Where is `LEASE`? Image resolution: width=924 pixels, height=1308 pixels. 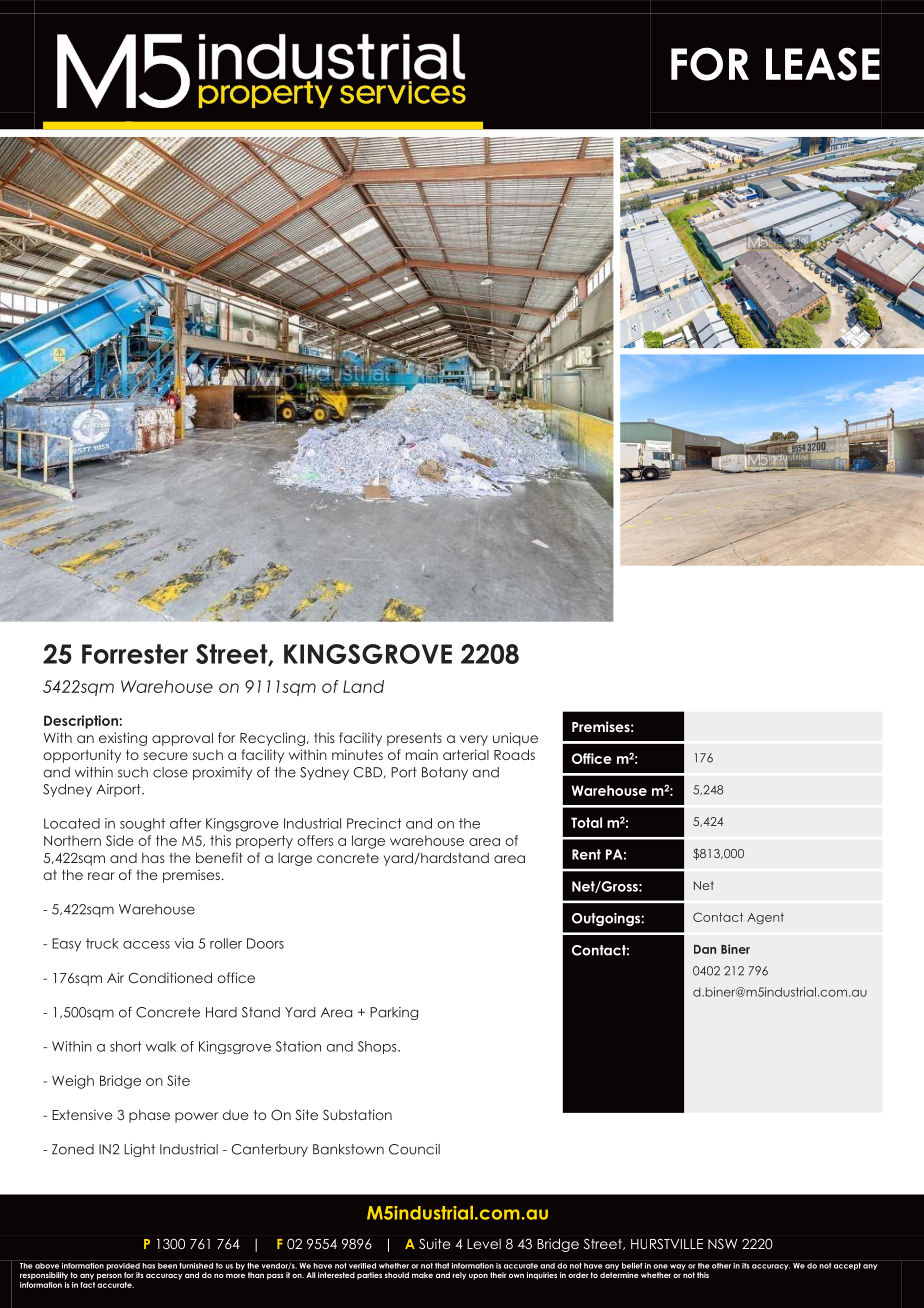 LEASE is located at coordinates (823, 64).
